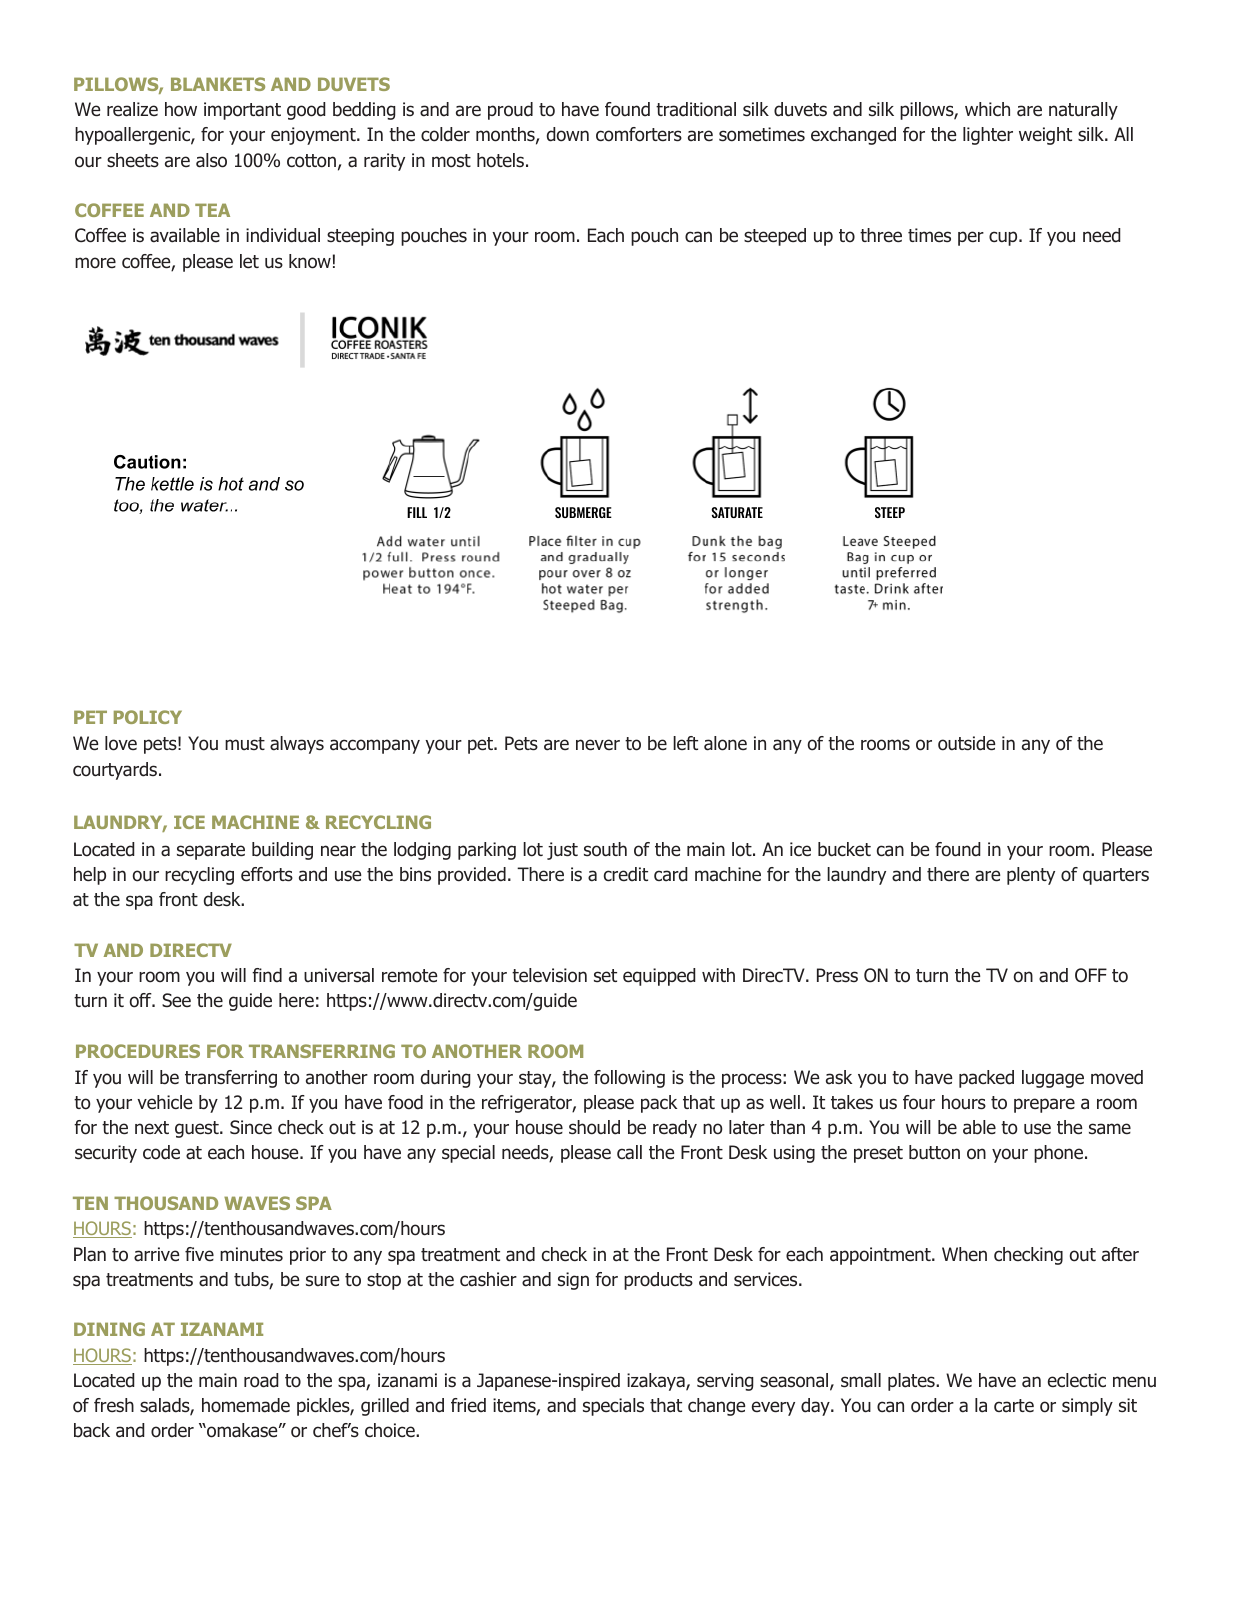 The height and width of the page is (1603, 1238). I want to click on never, so click(598, 744).
